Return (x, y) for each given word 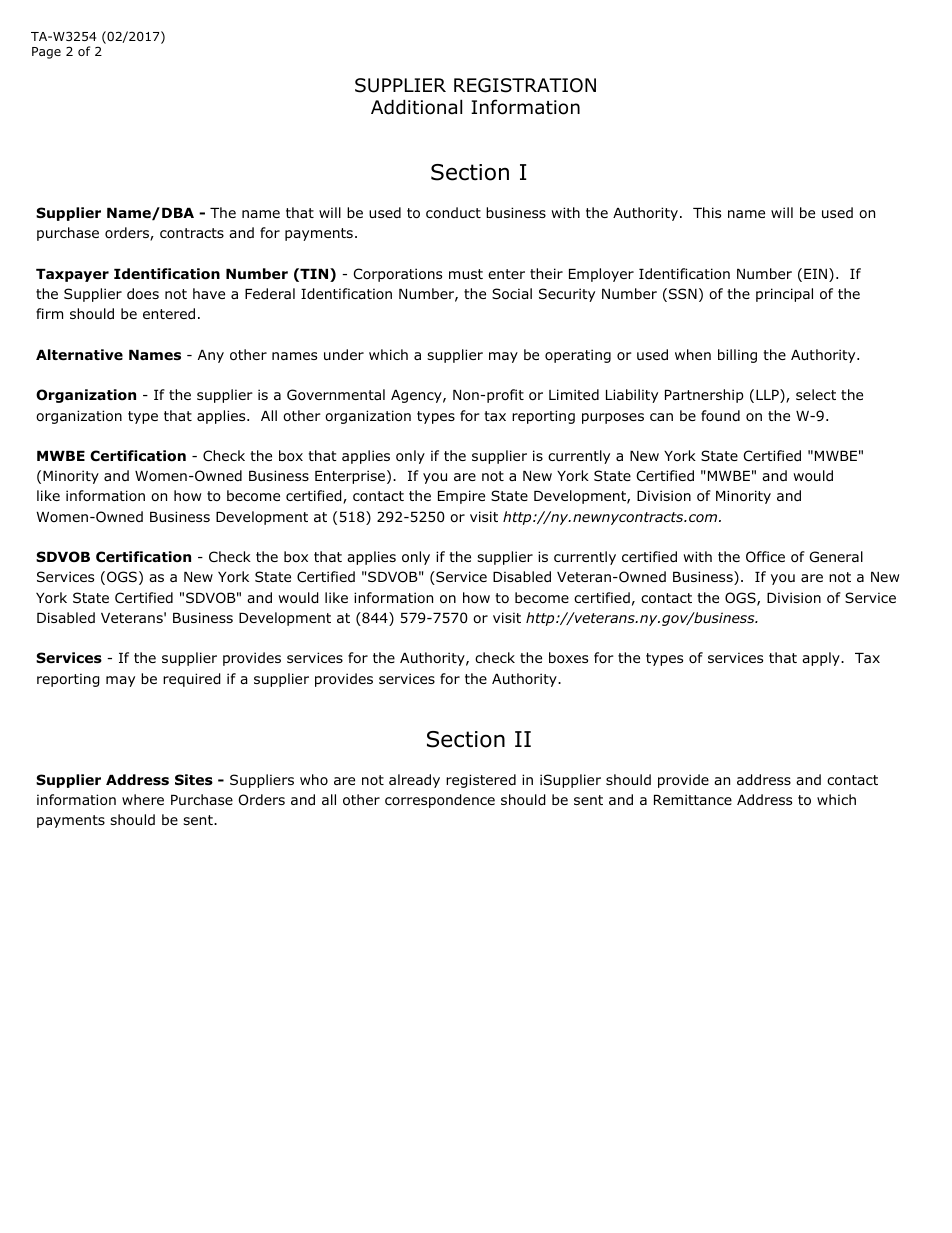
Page (46, 53)
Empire (461, 497)
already (414, 781)
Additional (416, 107)
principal (784, 295)
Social (512, 294)
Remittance (693, 799)
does (143, 294)
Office (765, 557)
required (192, 680)
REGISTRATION (525, 85)
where (143, 799)
